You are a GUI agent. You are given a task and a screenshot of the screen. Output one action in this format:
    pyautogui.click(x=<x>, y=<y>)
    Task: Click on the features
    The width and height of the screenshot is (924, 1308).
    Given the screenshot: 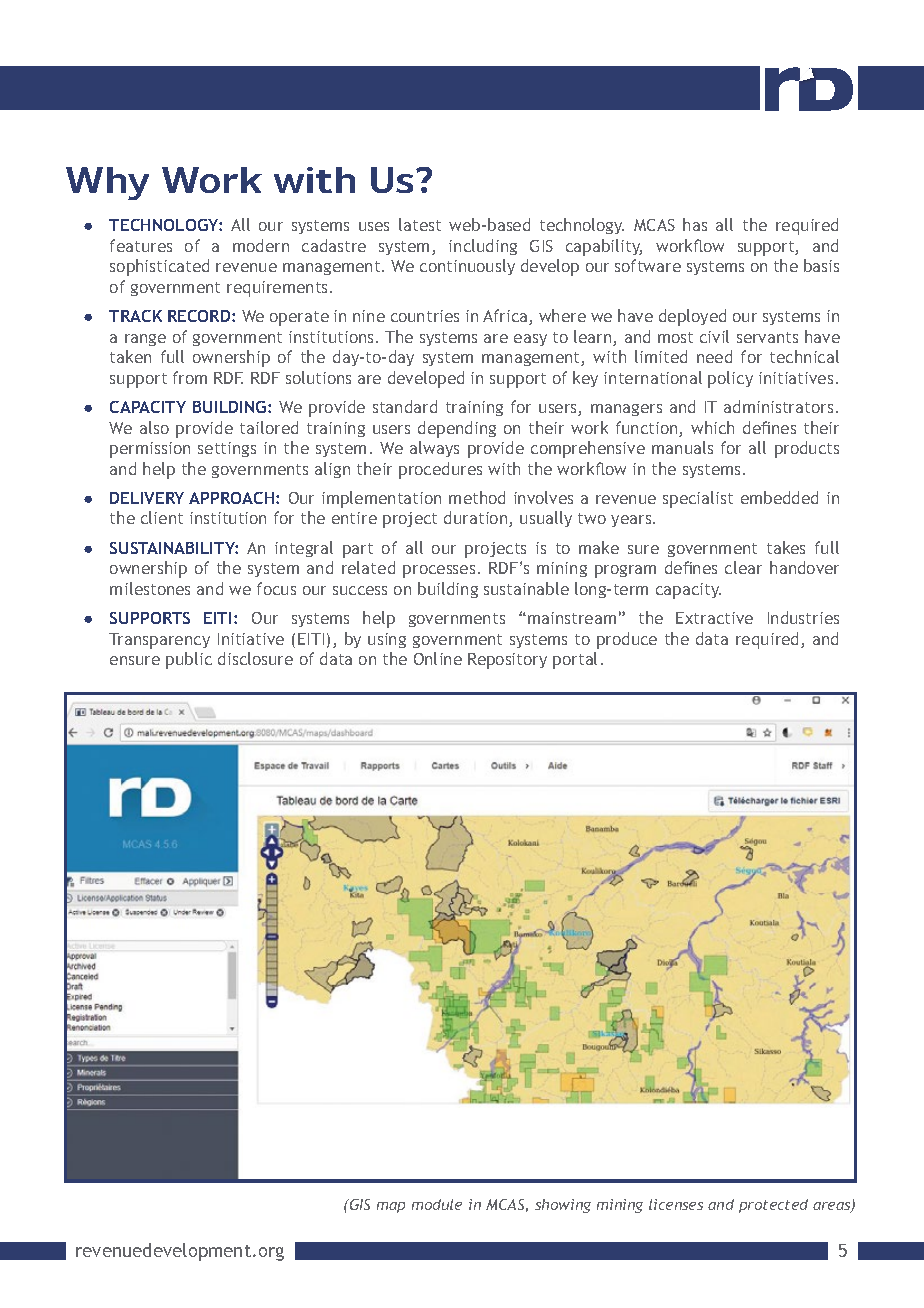 What is the action you would take?
    pyautogui.click(x=141, y=245)
